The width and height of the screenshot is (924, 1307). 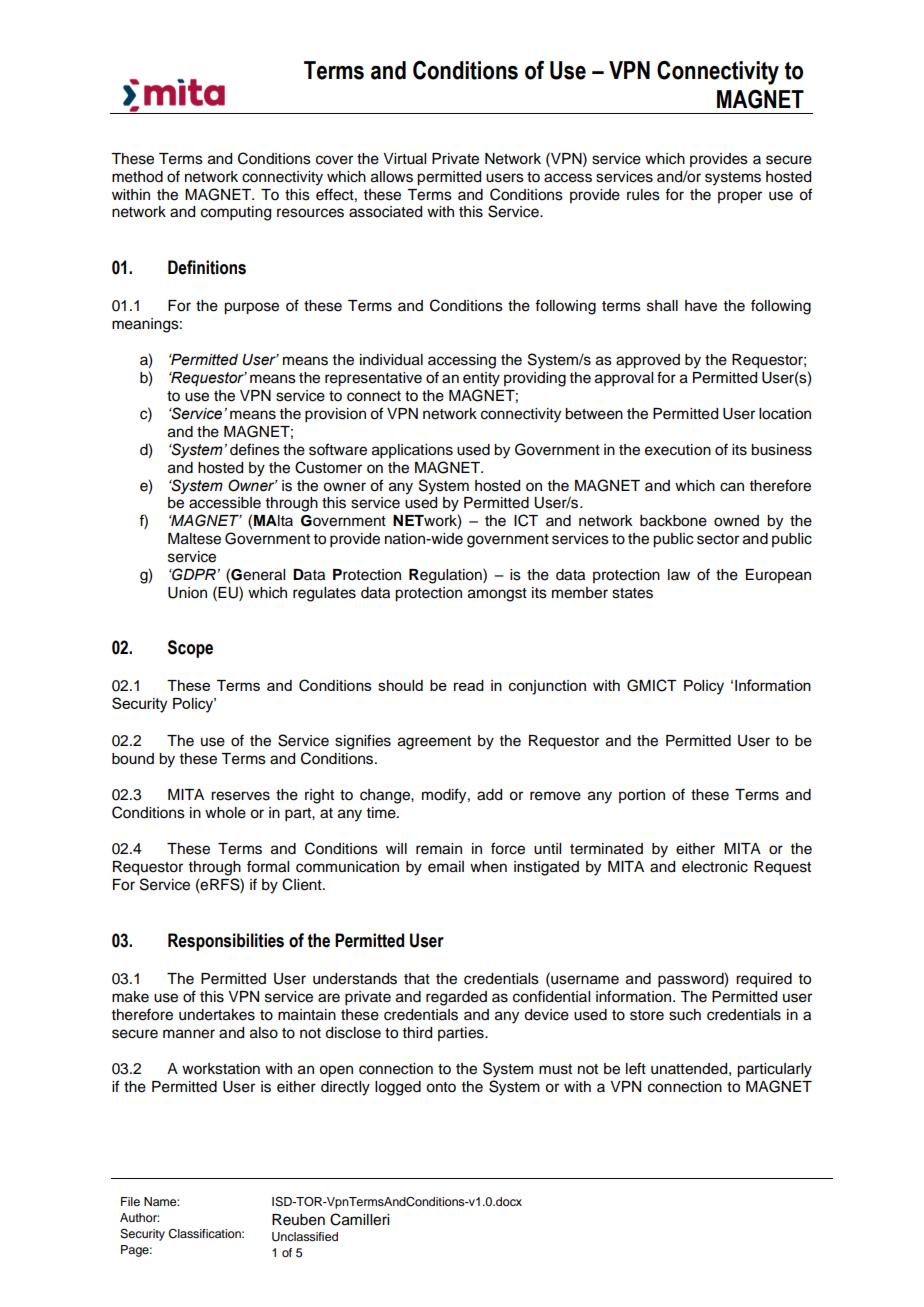 I want to click on File, so click(x=130, y=1201).
